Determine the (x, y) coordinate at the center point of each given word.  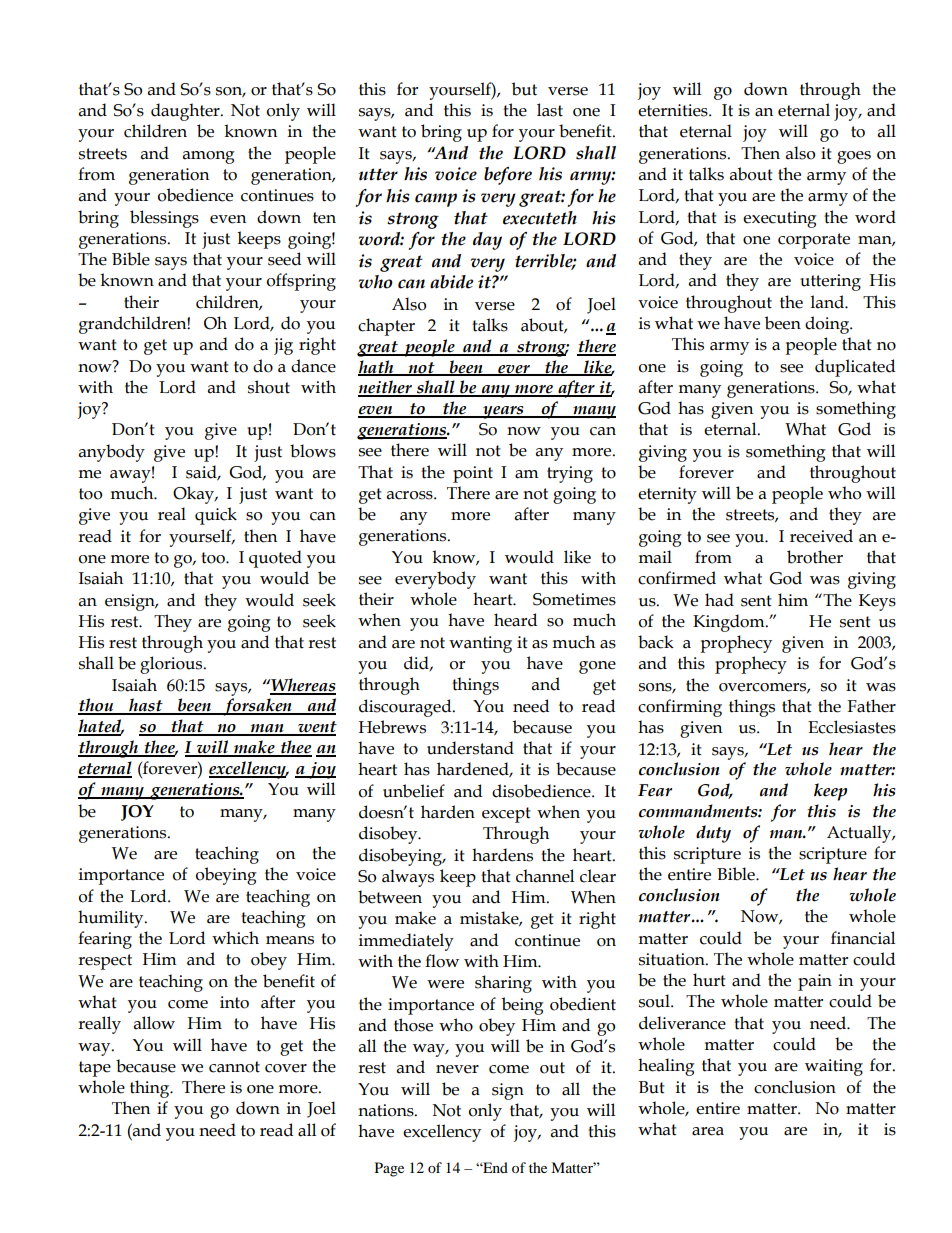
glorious (172, 665)
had (719, 600)
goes (854, 157)
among (209, 157)
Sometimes (574, 599)
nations (387, 1110)
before (508, 176)
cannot (234, 1067)
